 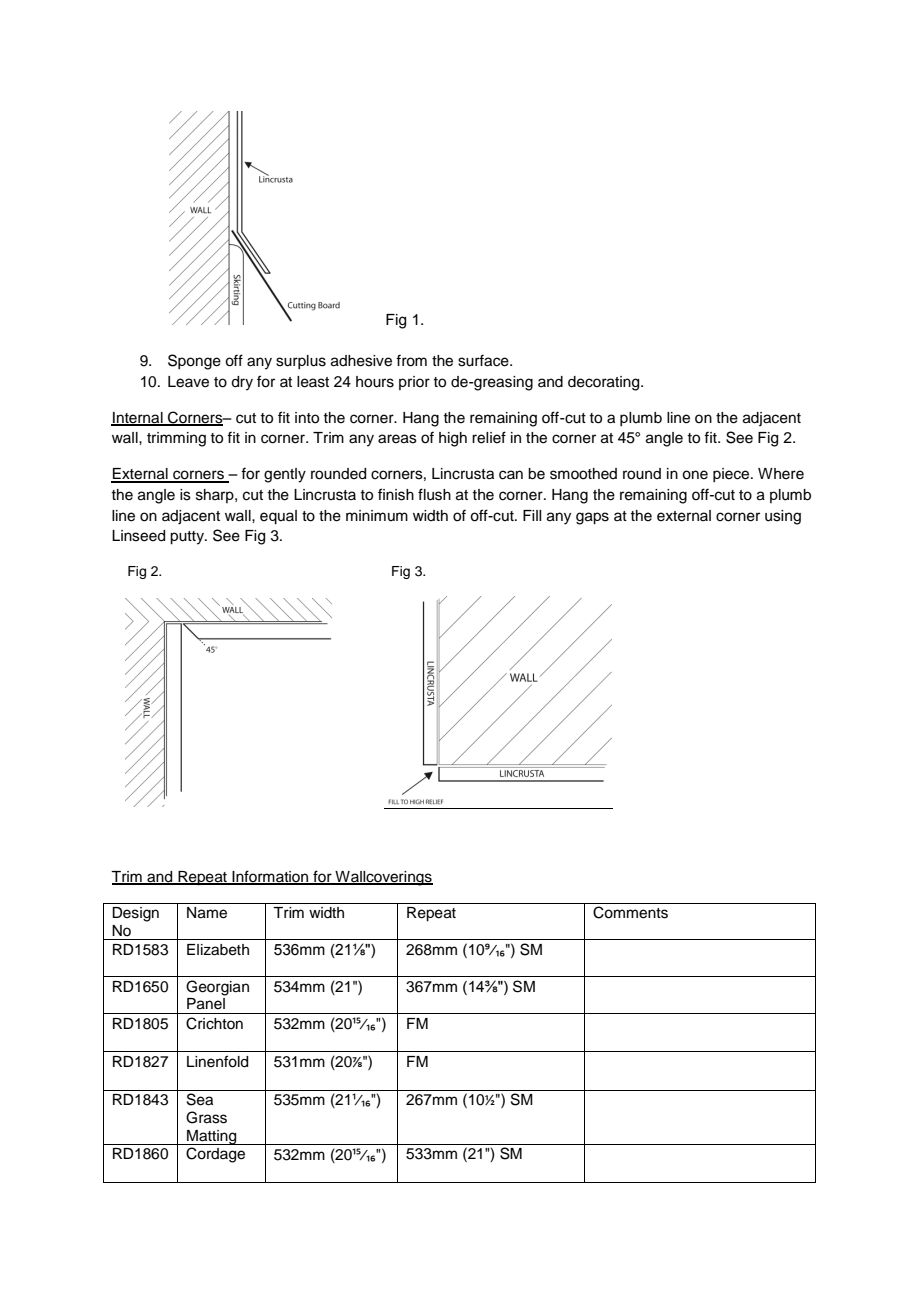 What do you see at coordinates (242, 383) in the image?
I see `dry` at bounding box center [242, 383].
